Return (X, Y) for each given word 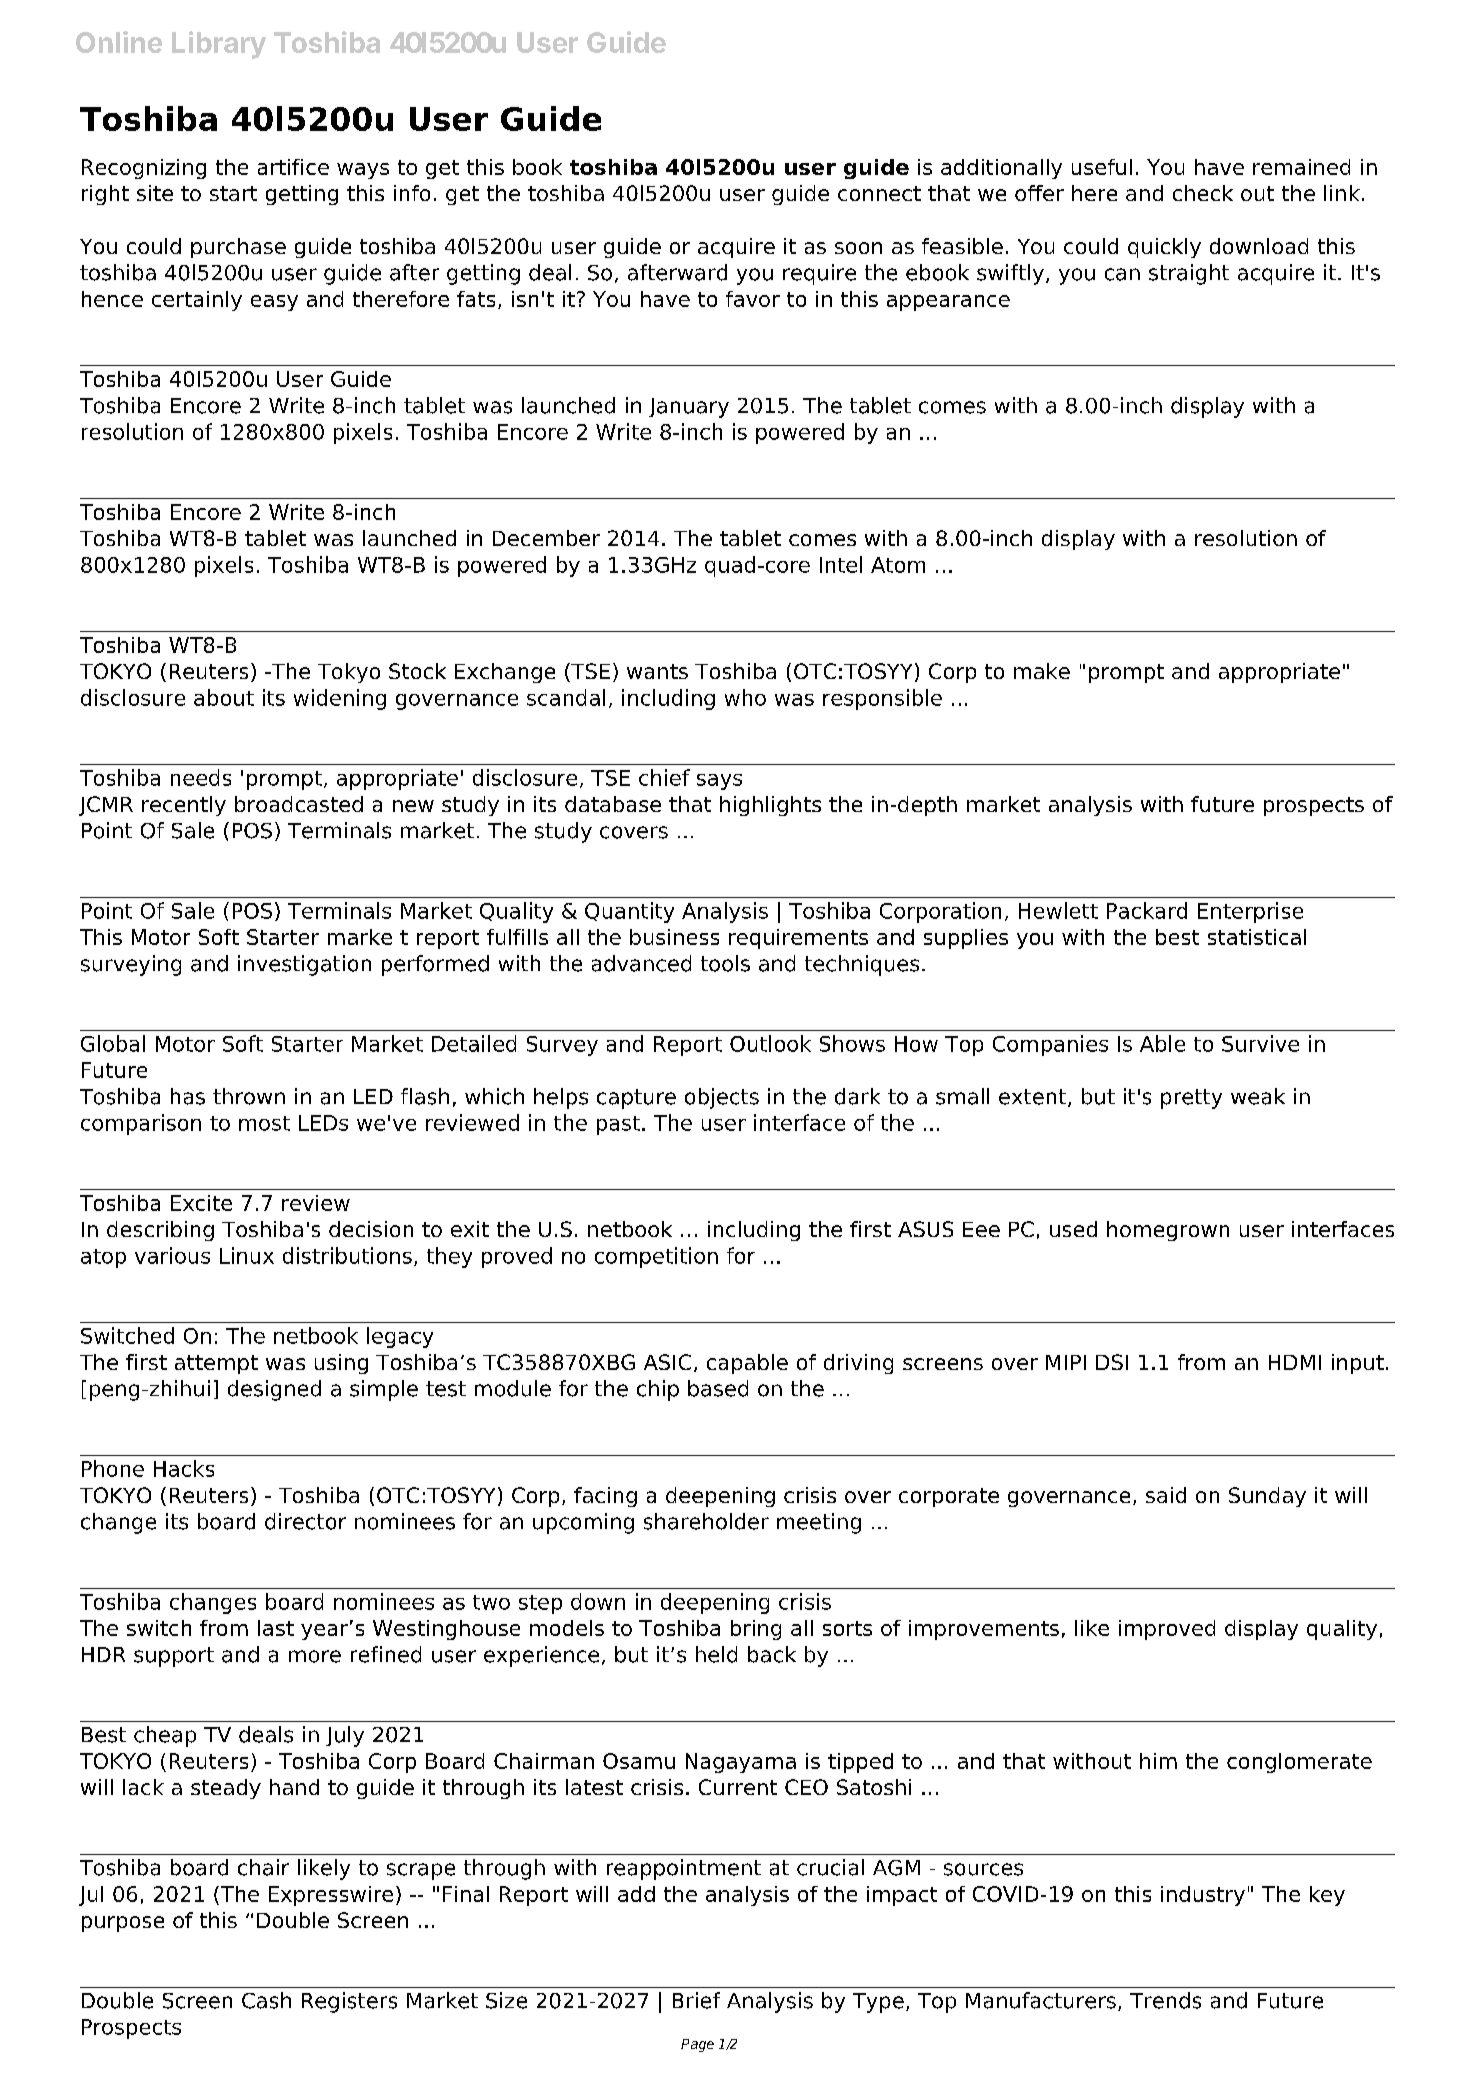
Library (219, 45)
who (745, 697)
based (718, 1388)
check (1203, 193)
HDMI (1295, 1362)
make (1042, 671)
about (224, 697)
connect (879, 193)
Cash (266, 2000)
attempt (216, 1364)
